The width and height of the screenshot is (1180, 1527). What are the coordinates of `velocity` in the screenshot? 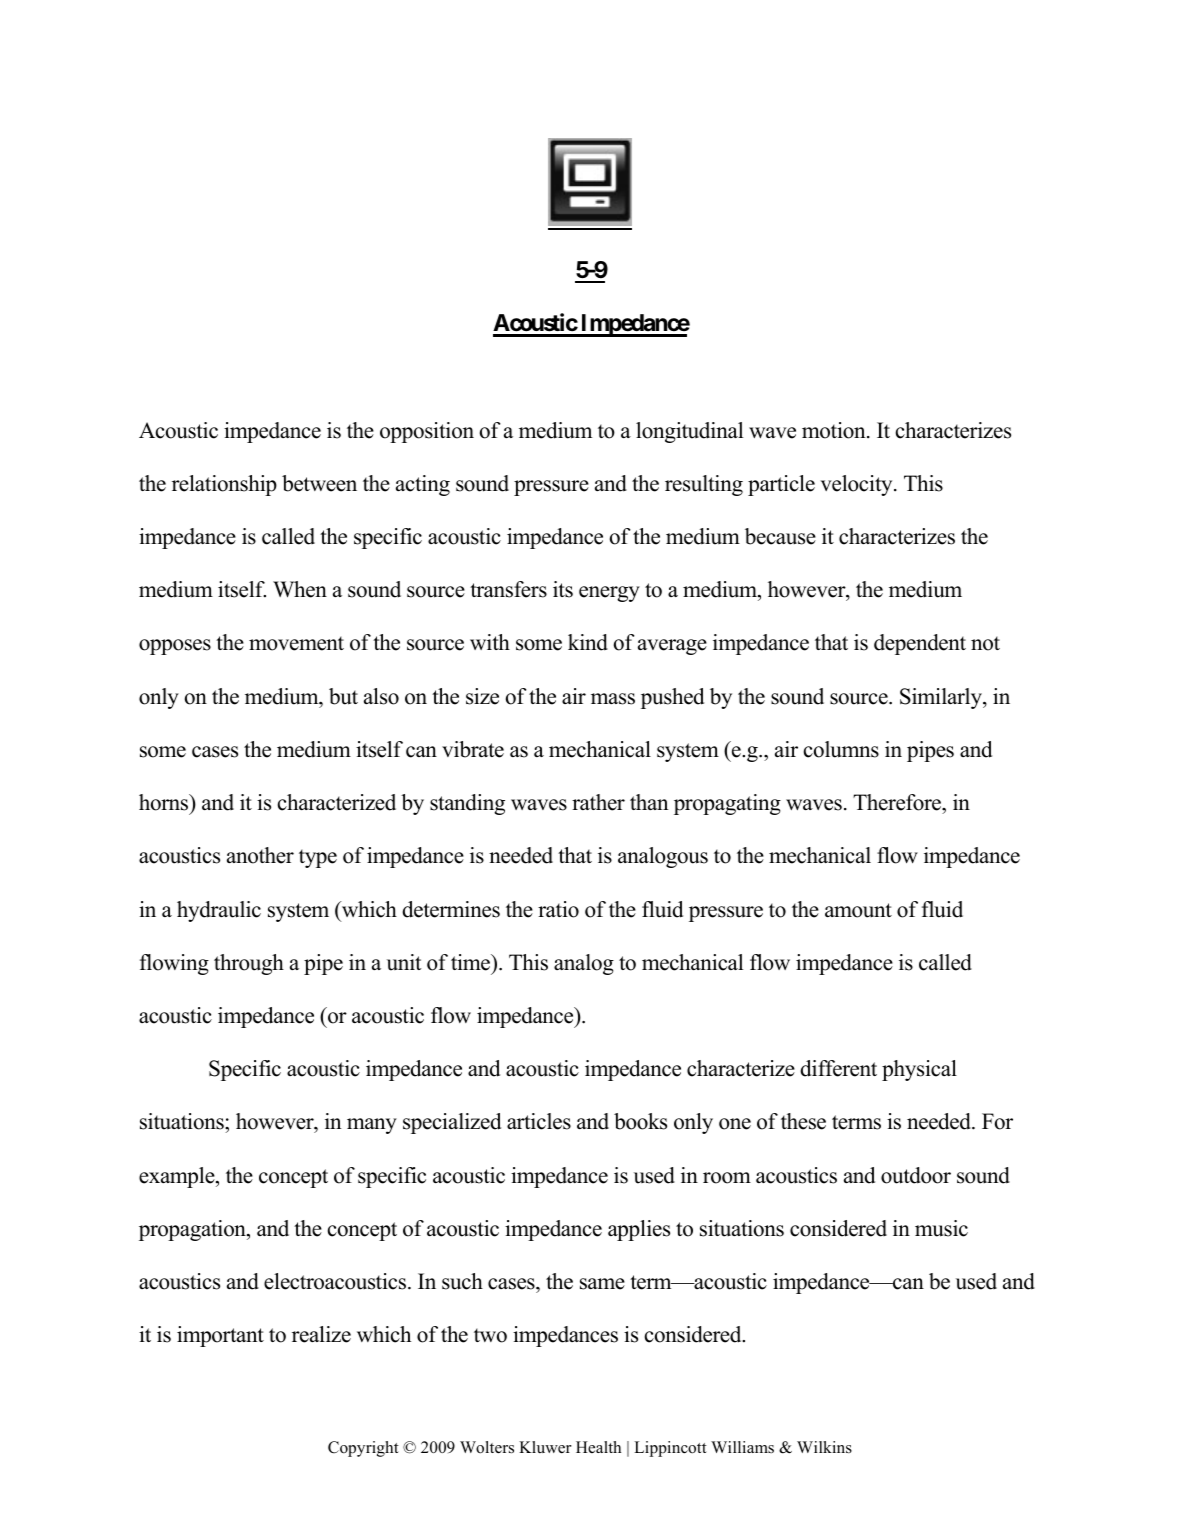 It's located at (857, 485).
